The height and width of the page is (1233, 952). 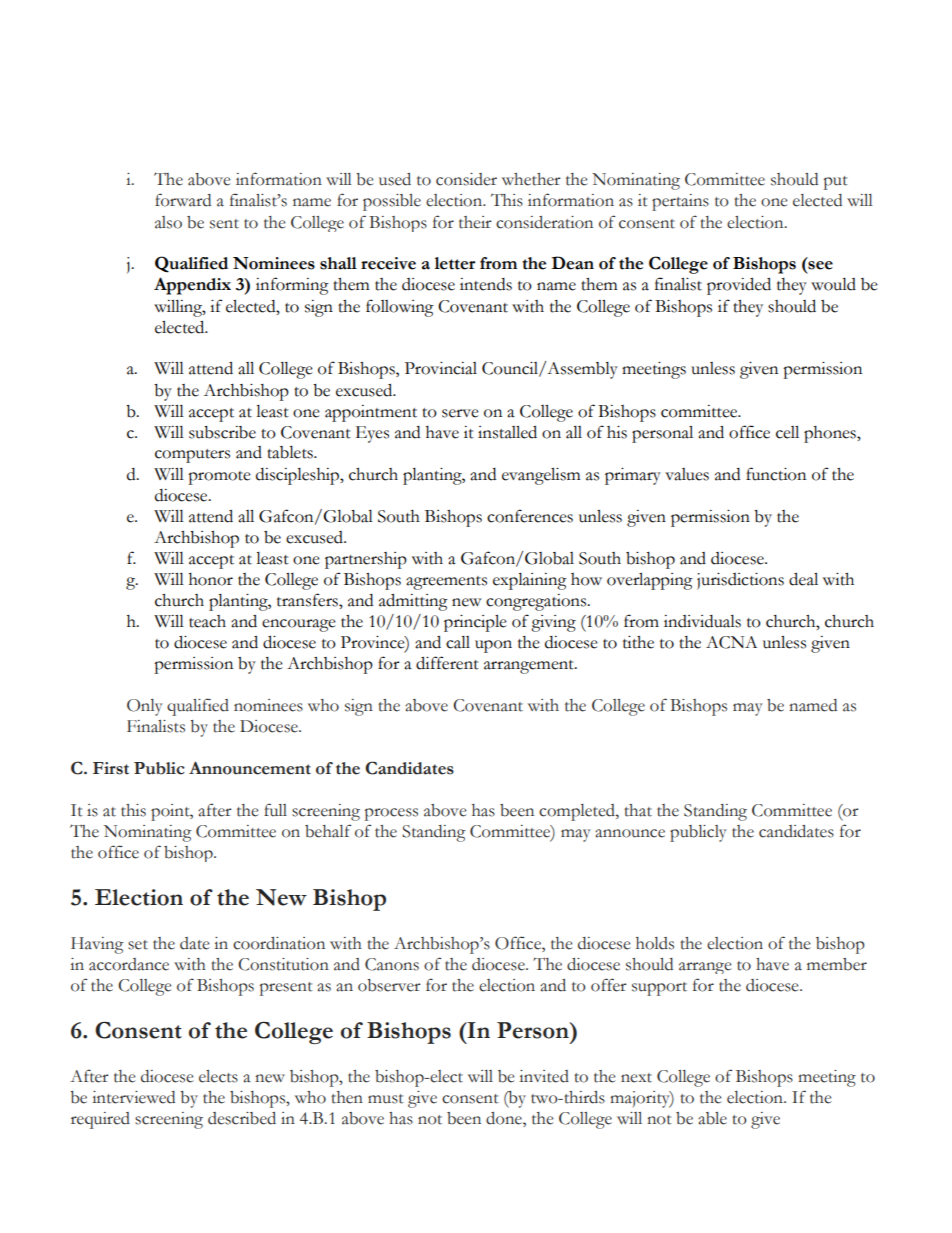 I want to click on set, so click(x=138, y=945).
